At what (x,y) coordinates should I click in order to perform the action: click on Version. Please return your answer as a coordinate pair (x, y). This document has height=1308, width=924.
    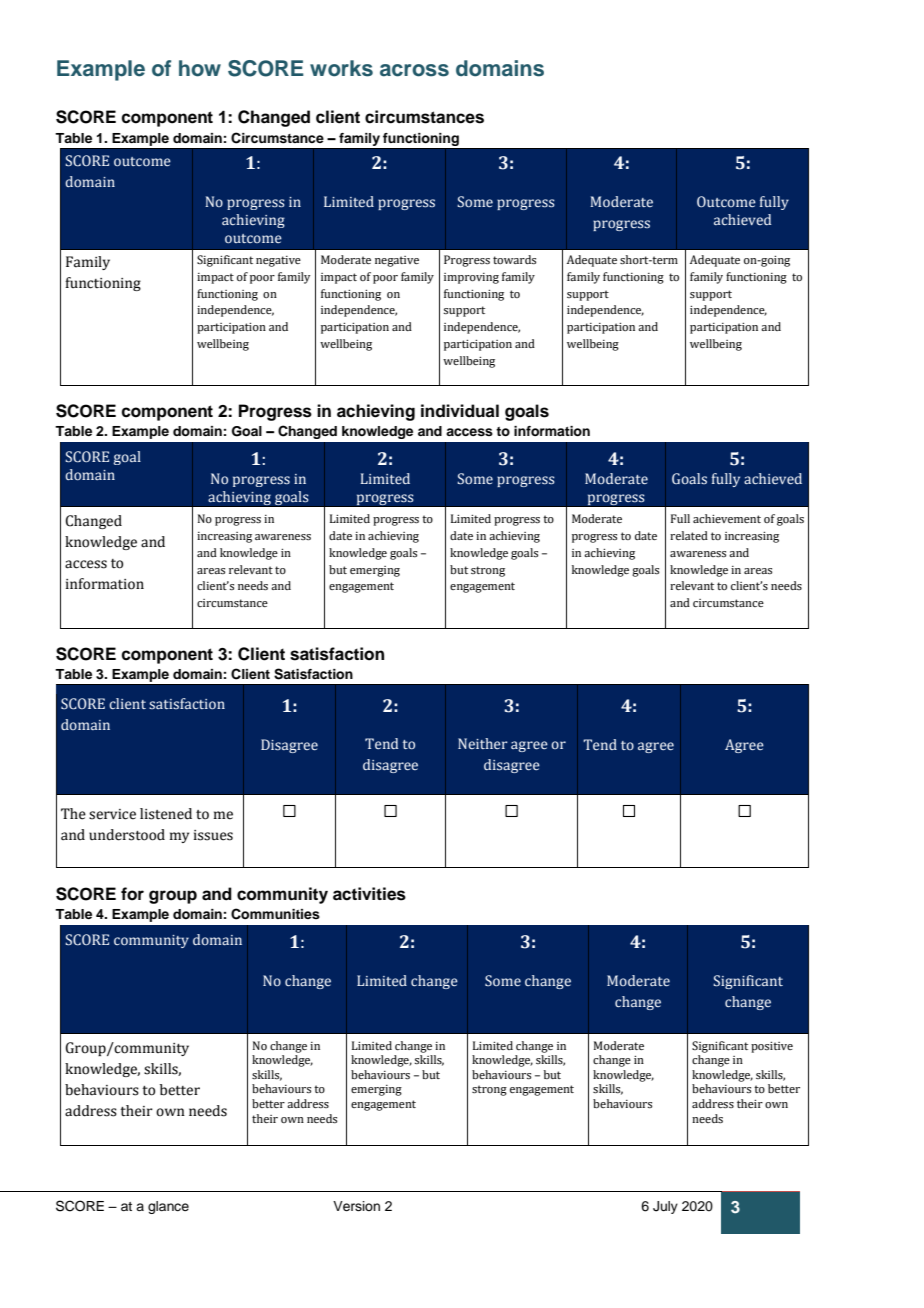
    Looking at the image, I should click on (356, 1206).
